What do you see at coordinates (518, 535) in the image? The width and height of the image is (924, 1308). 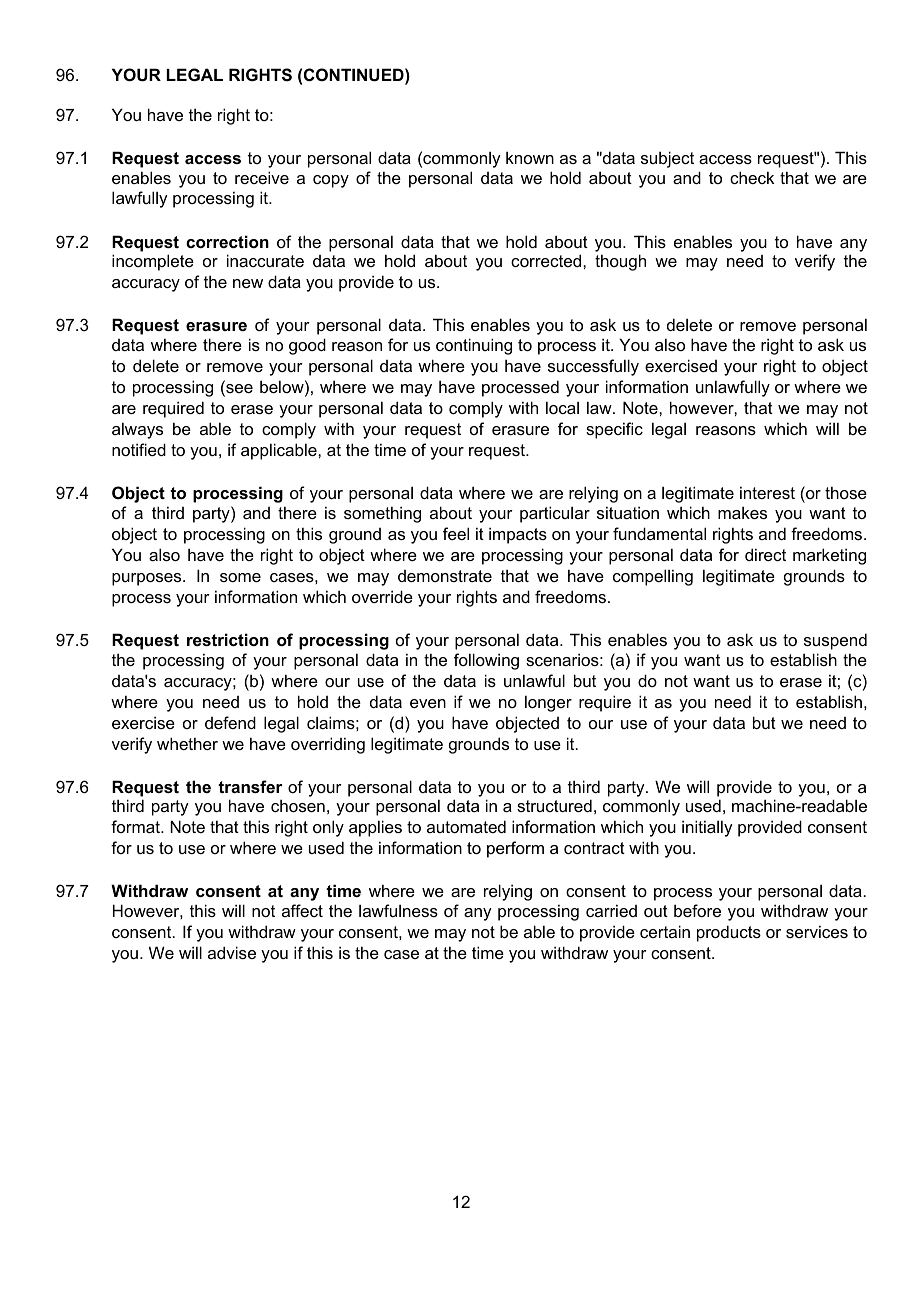 I see `impacts` at bounding box center [518, 535].
